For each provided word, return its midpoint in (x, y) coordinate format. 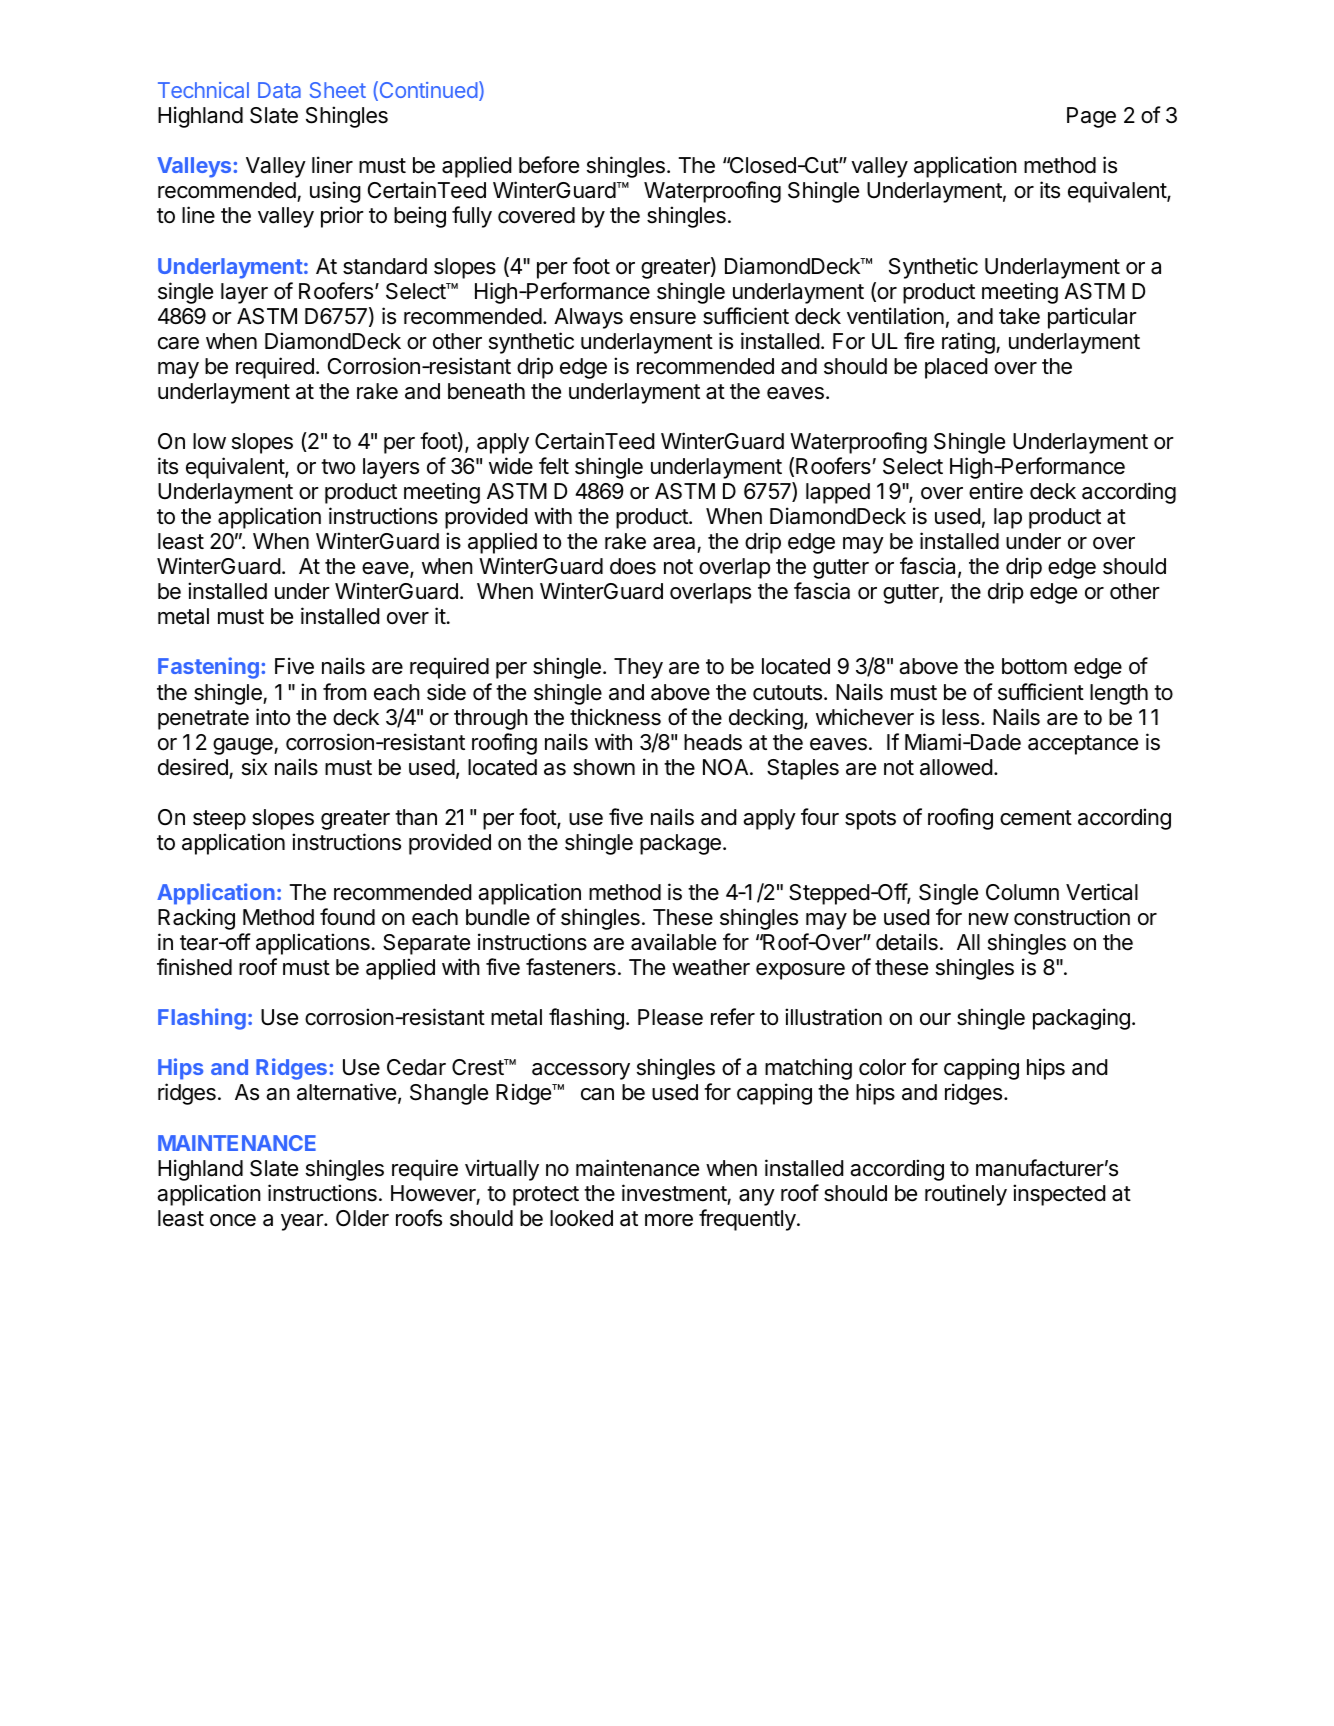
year (303, 1222)
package (680, 844)
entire (996, 491)
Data (279, 90)
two (338, 467)
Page (1091, 117)
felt (554, 466)
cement (1036, 818)
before (549, 165)
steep (219, 820)
